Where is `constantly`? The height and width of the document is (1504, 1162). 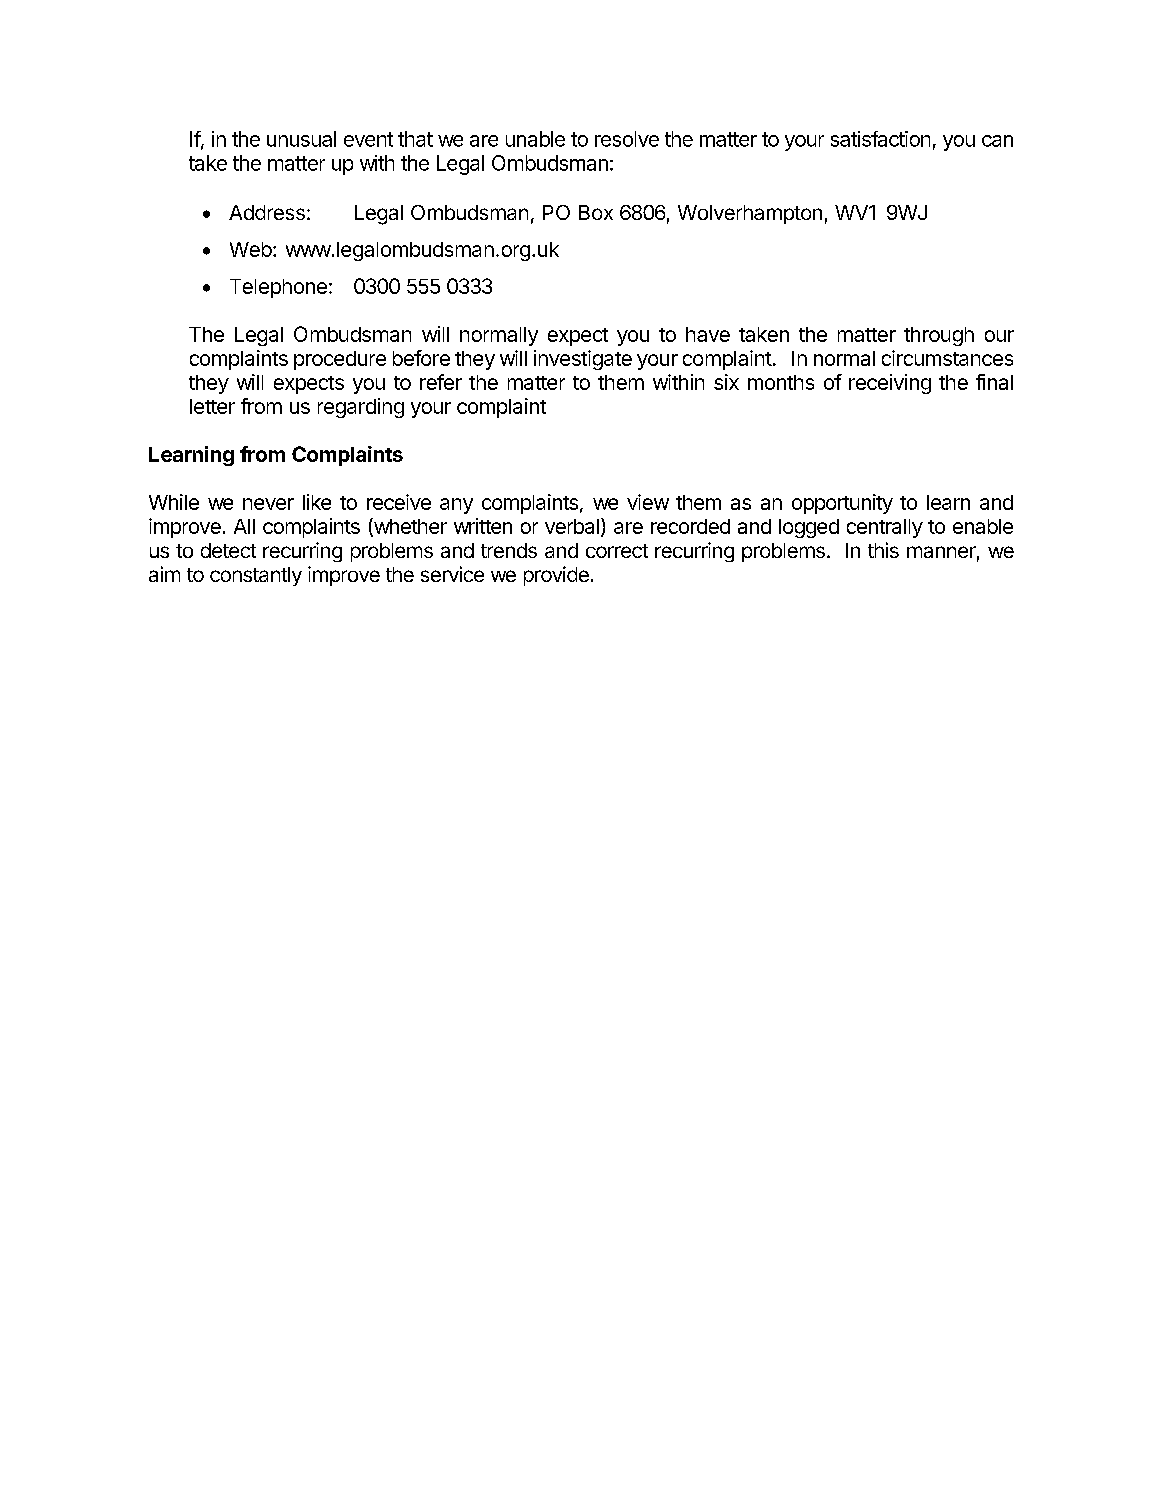
constantly is located at coordinates (256, 576).
